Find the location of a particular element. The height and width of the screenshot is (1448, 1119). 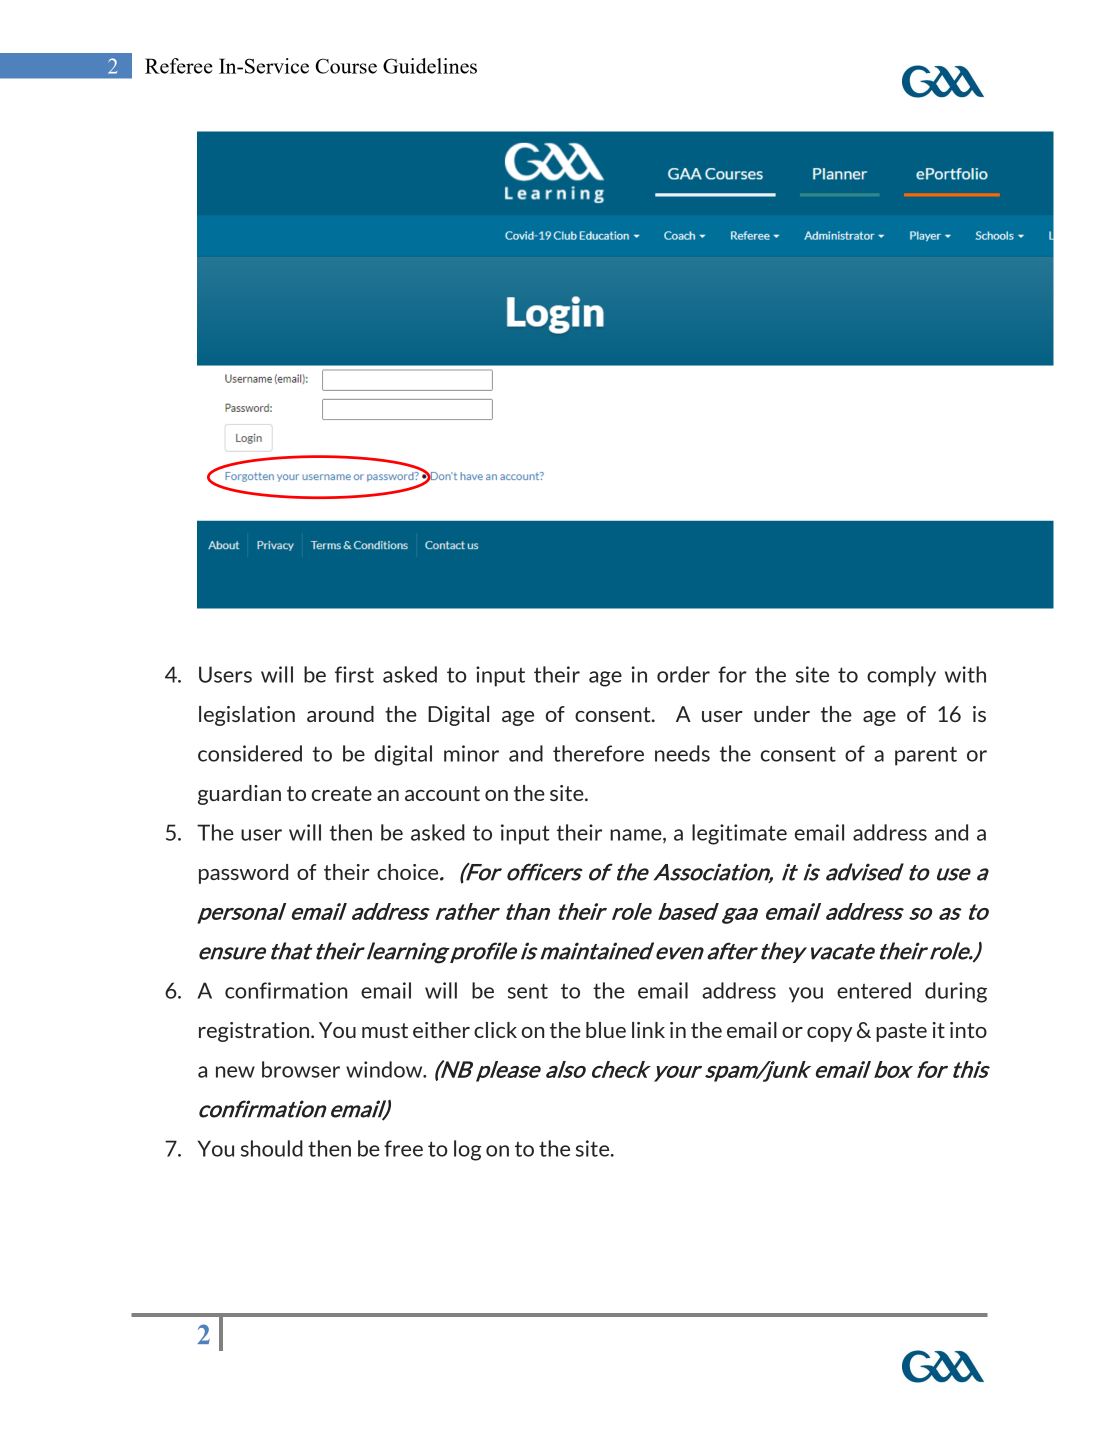

Referee is located at coordinates (179, 66).
